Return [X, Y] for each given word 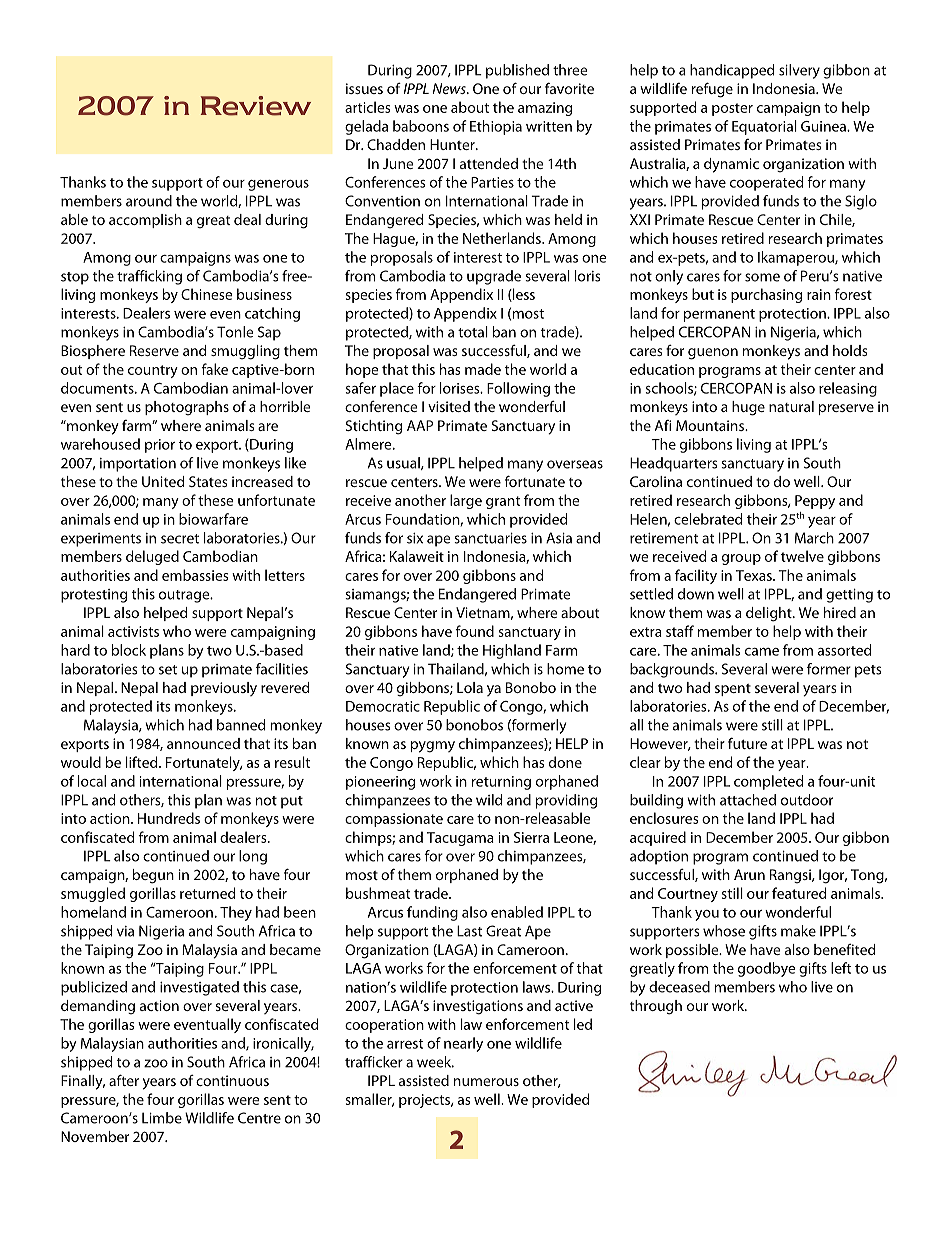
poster [732, 109]
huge [748, 408]
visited [449, 406]
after [124, 1080]
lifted [143, 762]
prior [160, 446]
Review [256, 106]
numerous [486, 1082]
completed [768, 782]
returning [501, 783]
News [450, 88]
